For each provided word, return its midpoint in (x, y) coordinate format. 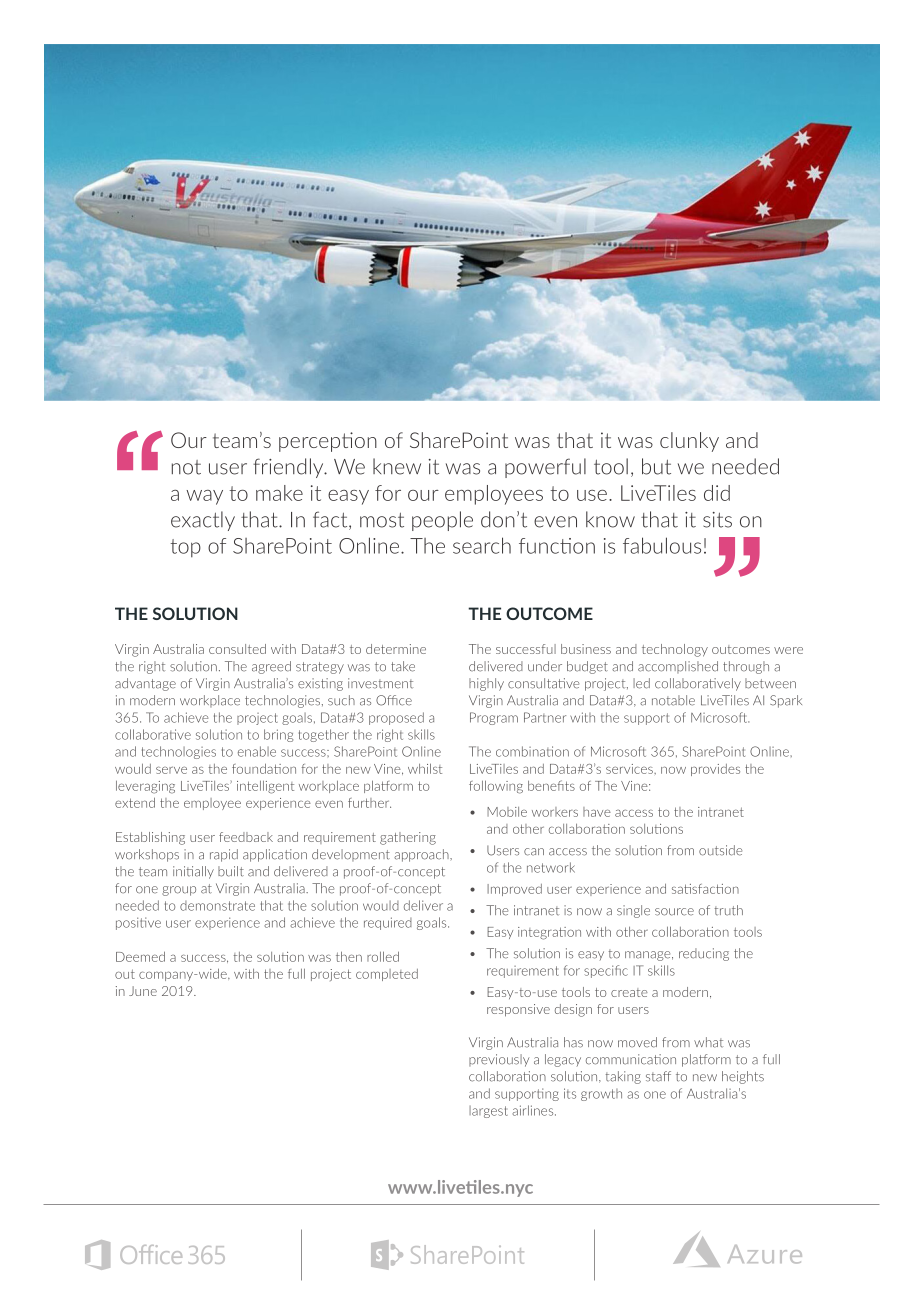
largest (488, 1112)
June (143, 991)
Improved (514, 890)
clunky (689, 442)
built (231, 871)
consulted (237, 649)
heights (743, 1077)
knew (397, 466)
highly (486, 684)
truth (729, 910)
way (204, 497)
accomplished (678, 667)
